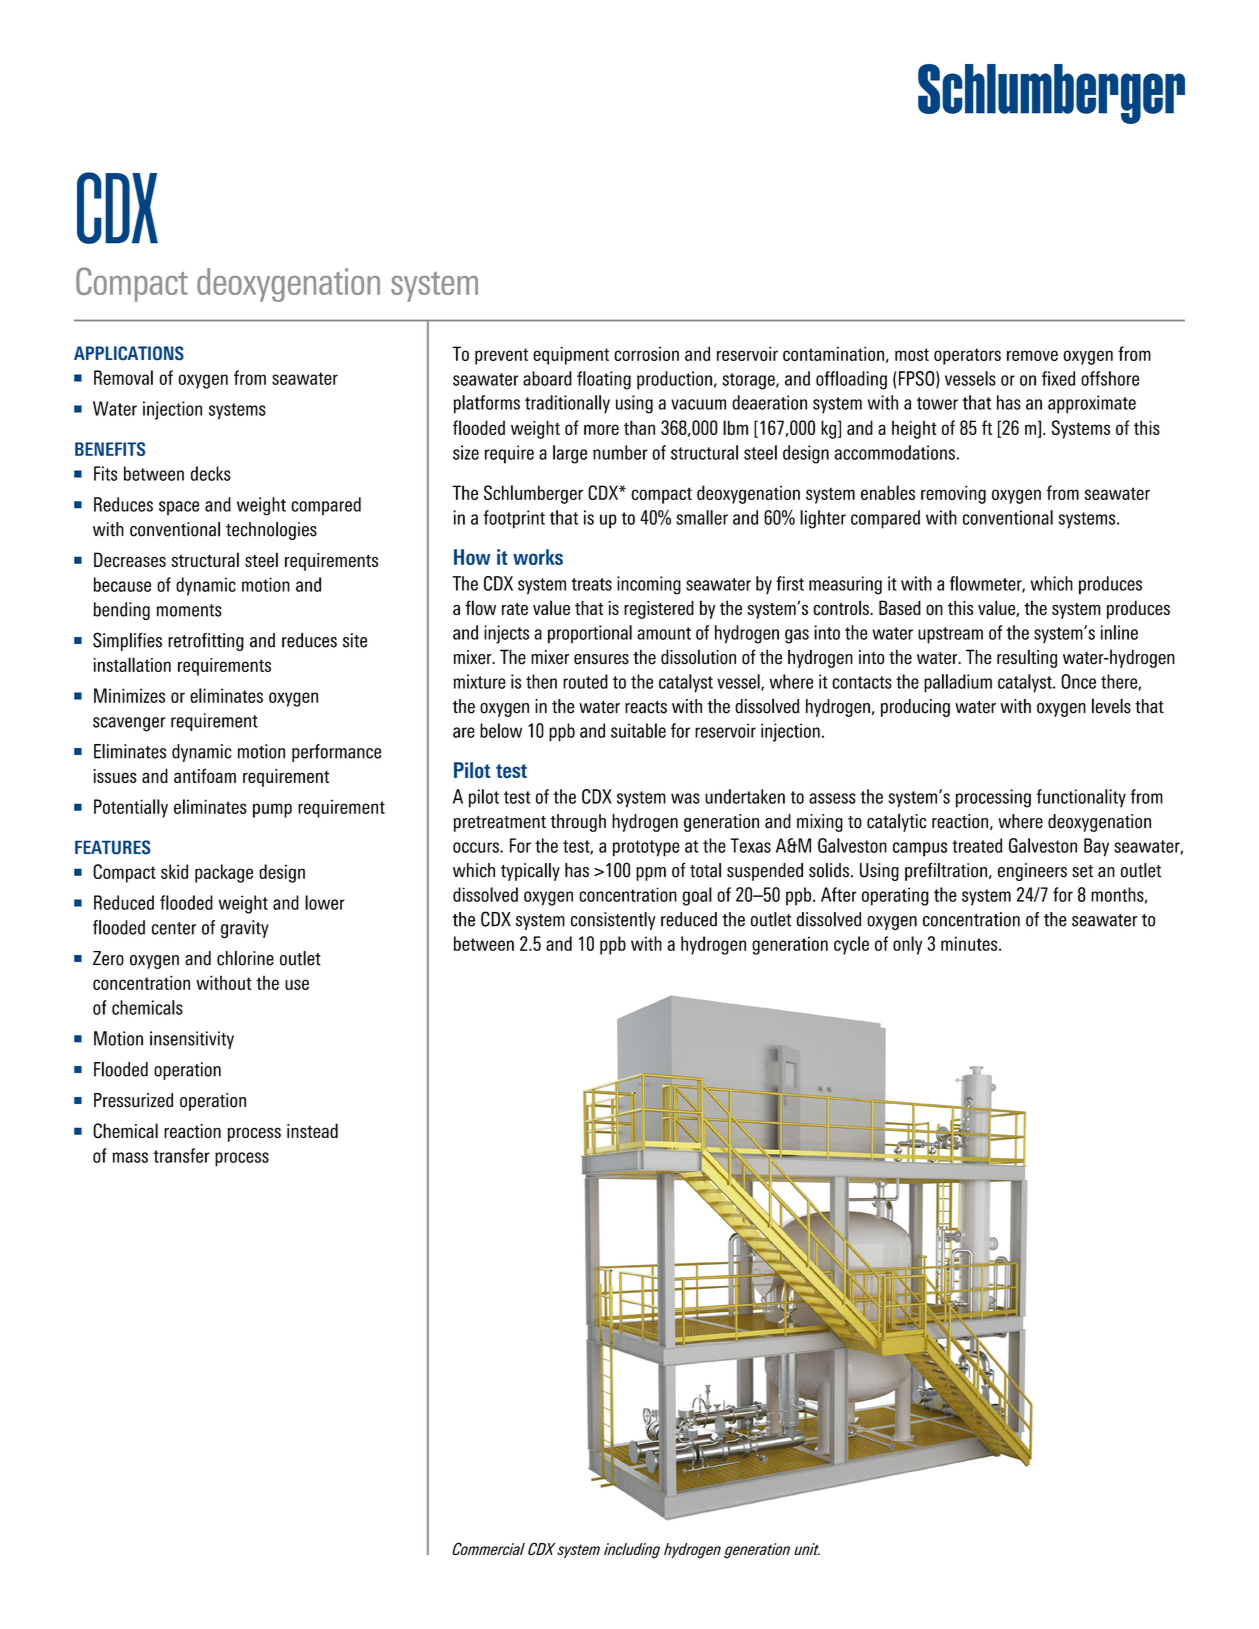  Describe the element at coordinates (604, 380) in the page. I see `floating` at that location.
